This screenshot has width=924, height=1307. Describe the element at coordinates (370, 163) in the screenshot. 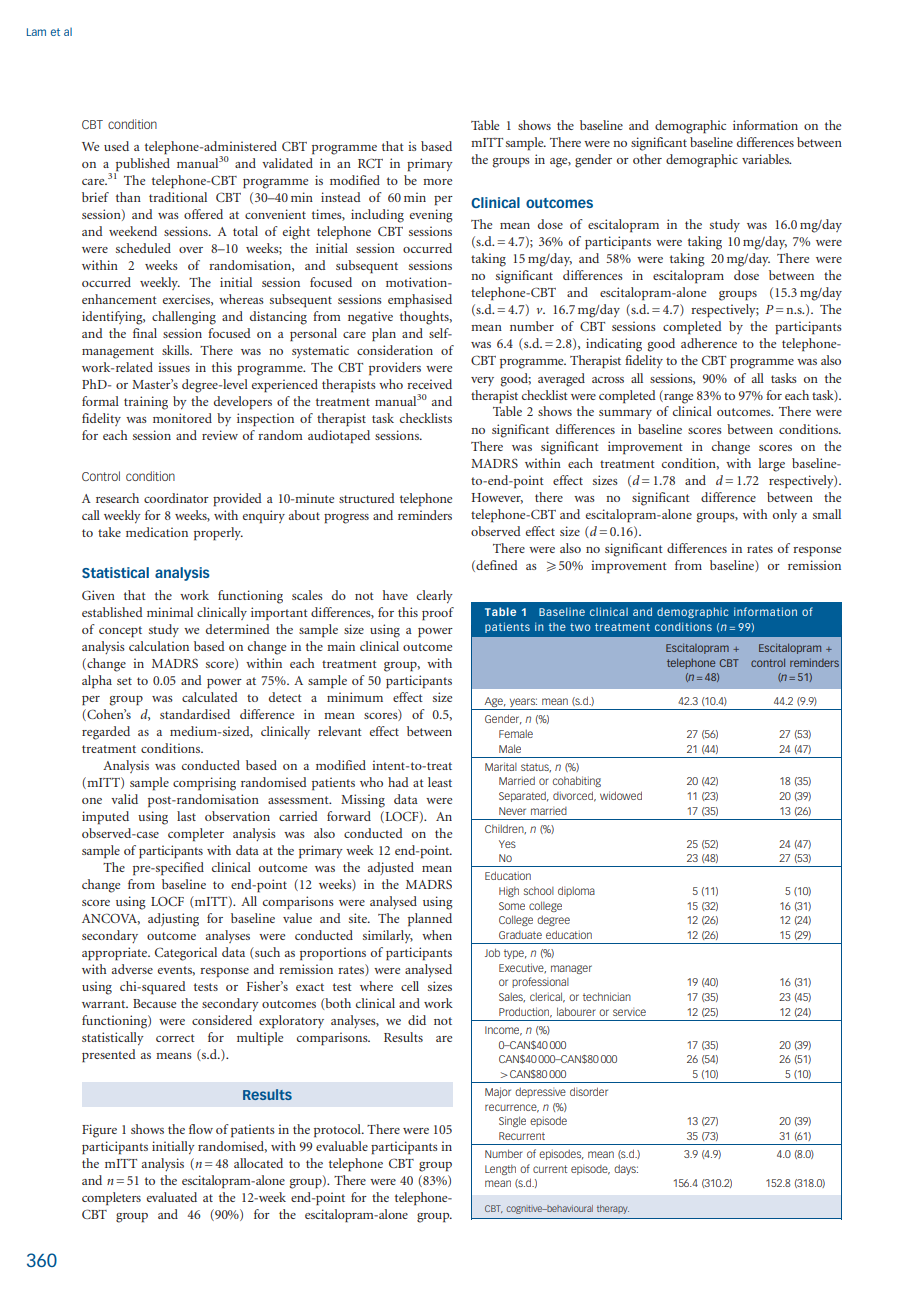

I see `RCT` at that location.
